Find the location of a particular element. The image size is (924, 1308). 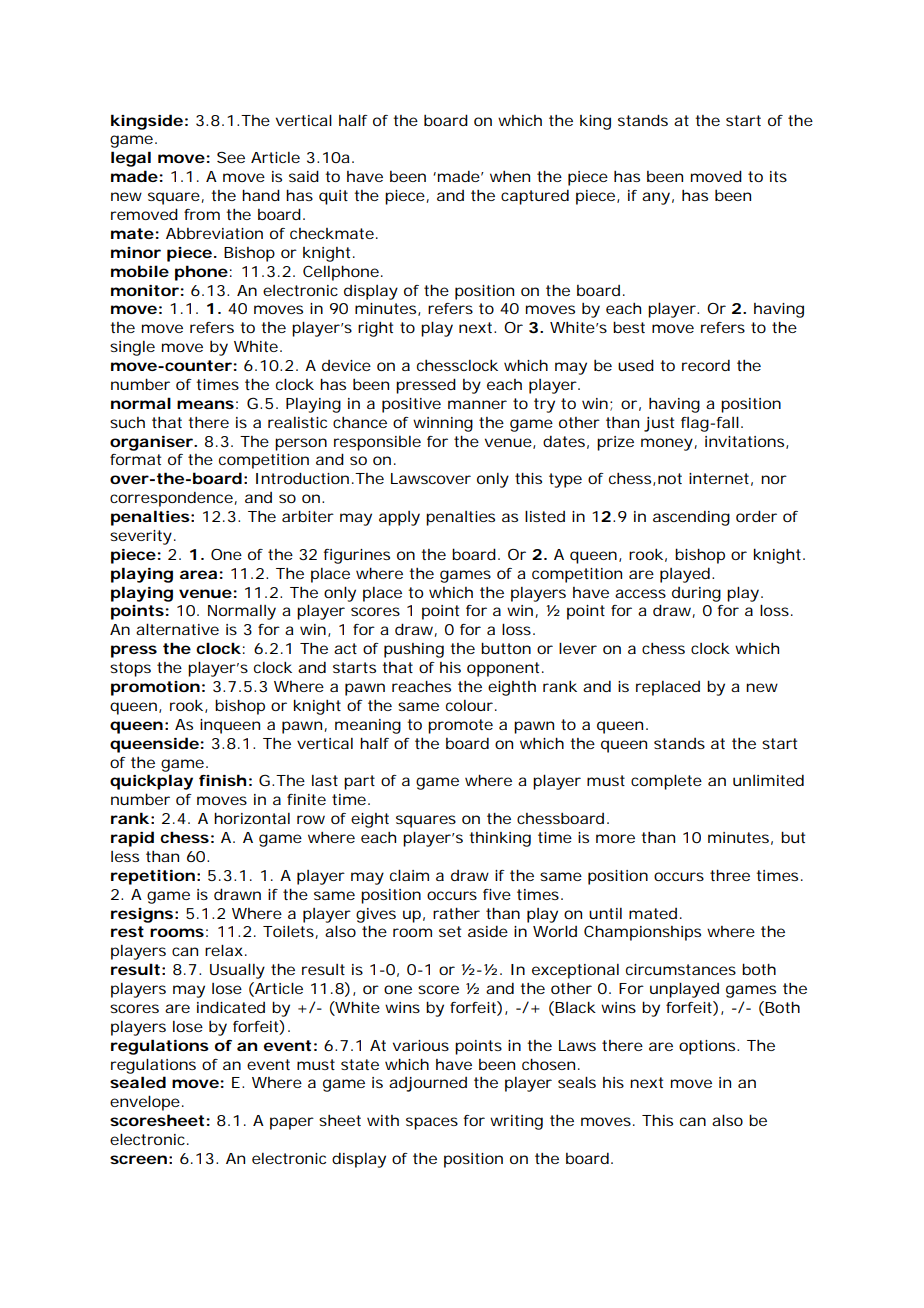

screen is located at coordinates (138, 1159).
